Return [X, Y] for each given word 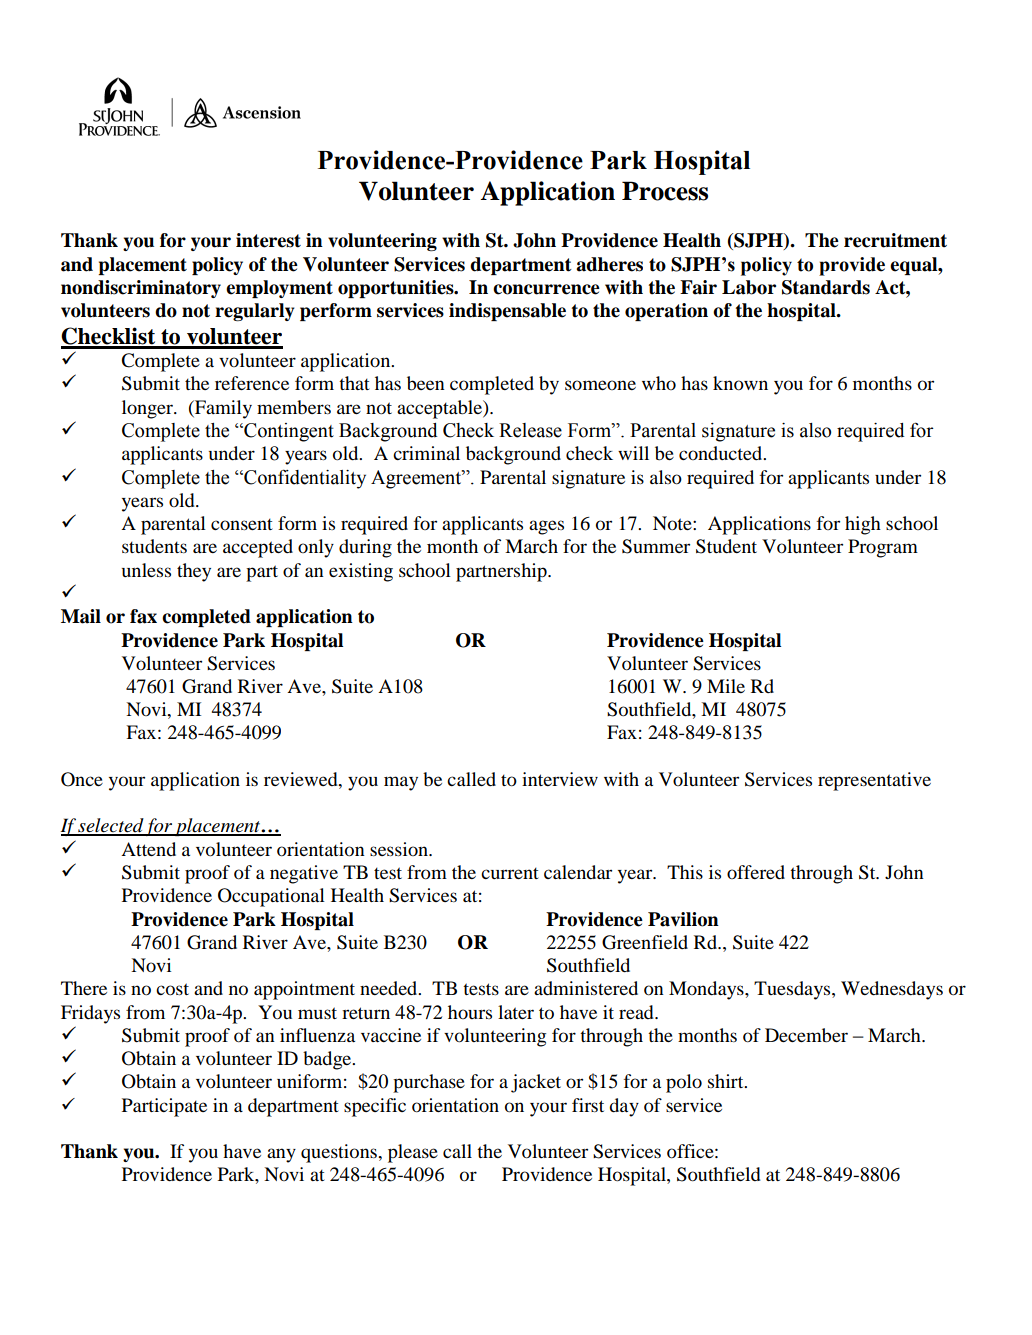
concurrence [546, 289]
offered [756, 872]
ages [546, 527]
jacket [536, 1083]
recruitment [895, 240]
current [510, 873]
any [281, 1155]
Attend [148, 849]
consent [242, 524]
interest [268, 240]
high [863, 525]
